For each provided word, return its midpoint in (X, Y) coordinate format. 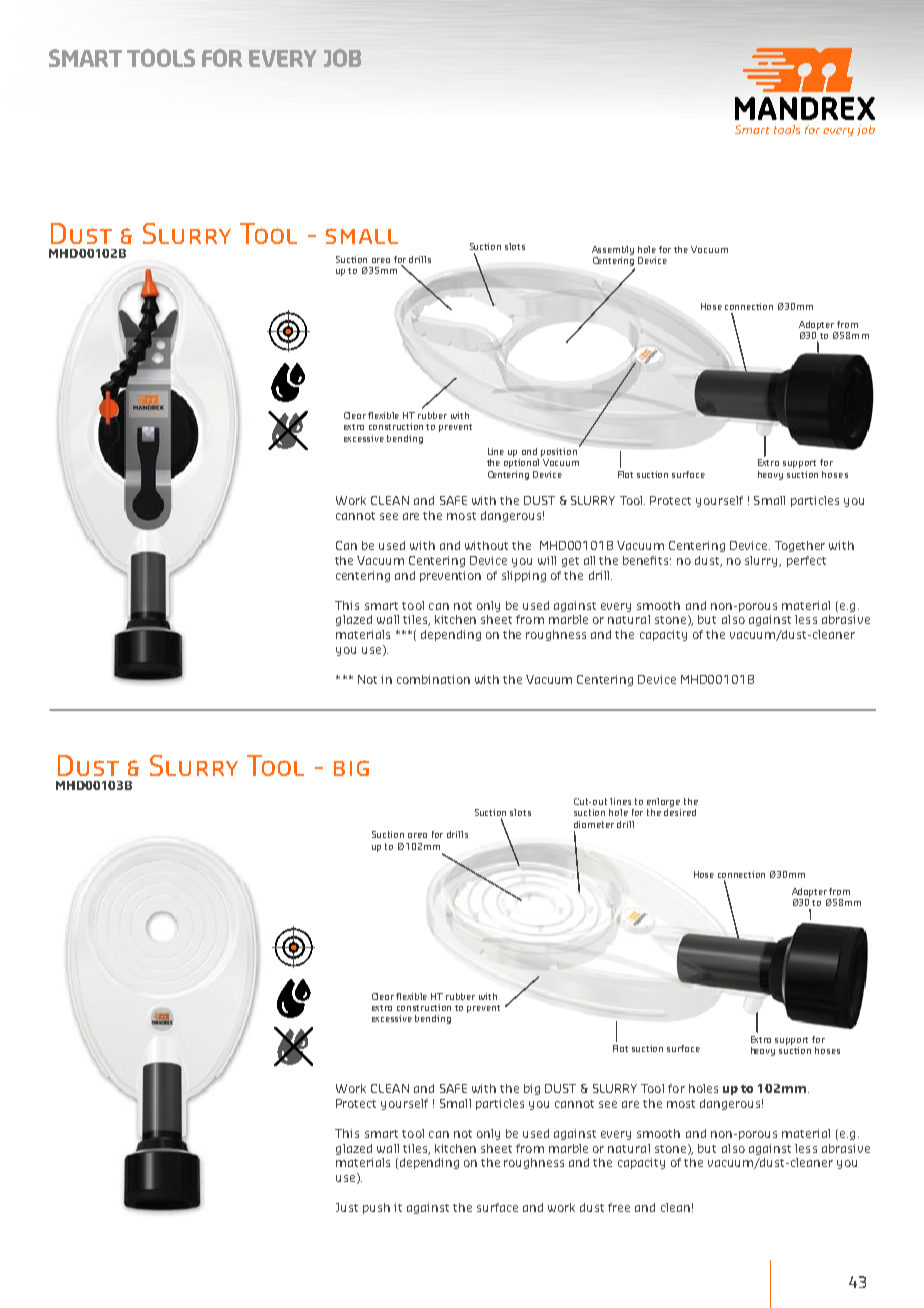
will (547, 560)
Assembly (613, 250)
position (559, 452)
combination (433, 679)
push (376, 1208)
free (619, 1207)
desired (680, 812)
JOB (342, 58)
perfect (806, 561)
